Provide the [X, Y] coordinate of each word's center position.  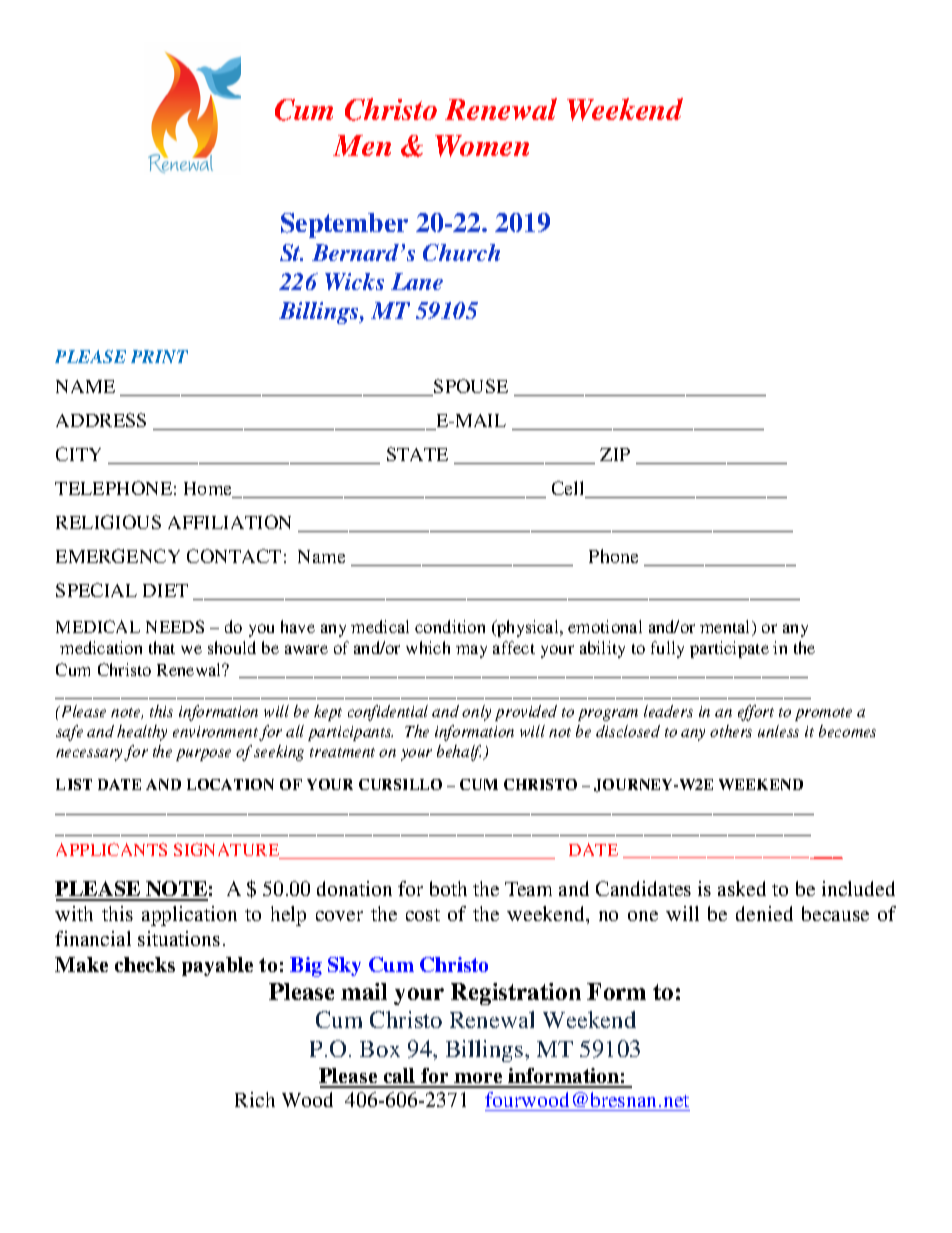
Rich [255, 1099]
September [344, 225]
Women [482, 146]
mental [726, 628]
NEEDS [175, 626]
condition [450, 626]
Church [461, 252]
